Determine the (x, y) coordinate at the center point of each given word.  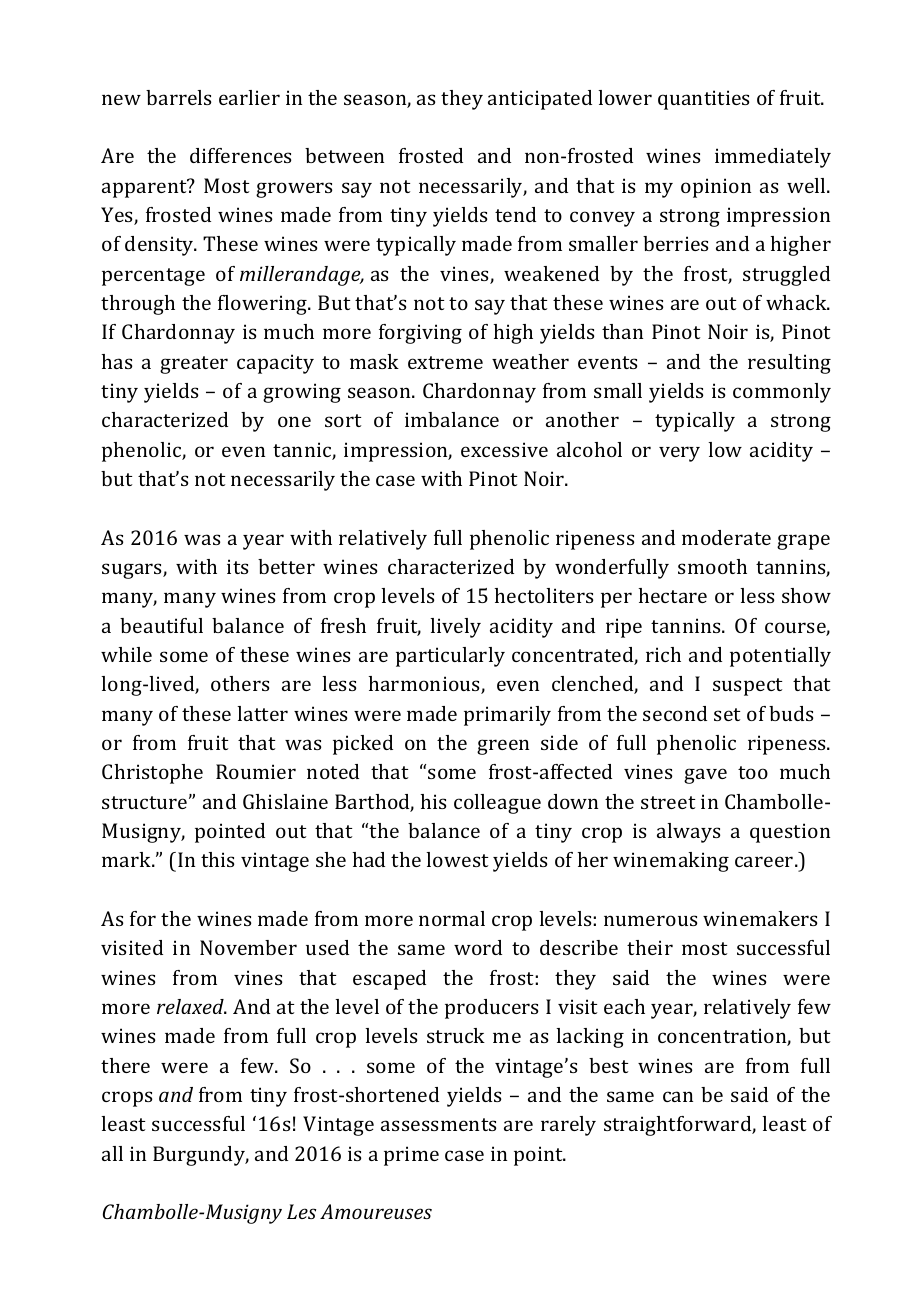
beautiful (161, 625)
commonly (782, 393)
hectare (673, 595)
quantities (703, 100)
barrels (178, 97)
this (217, 859)
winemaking (671, 862)
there (125, 1065)
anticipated (540, 100)
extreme (445, 362)
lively (455, 628)
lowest (457, 859)
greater (194, 365)
